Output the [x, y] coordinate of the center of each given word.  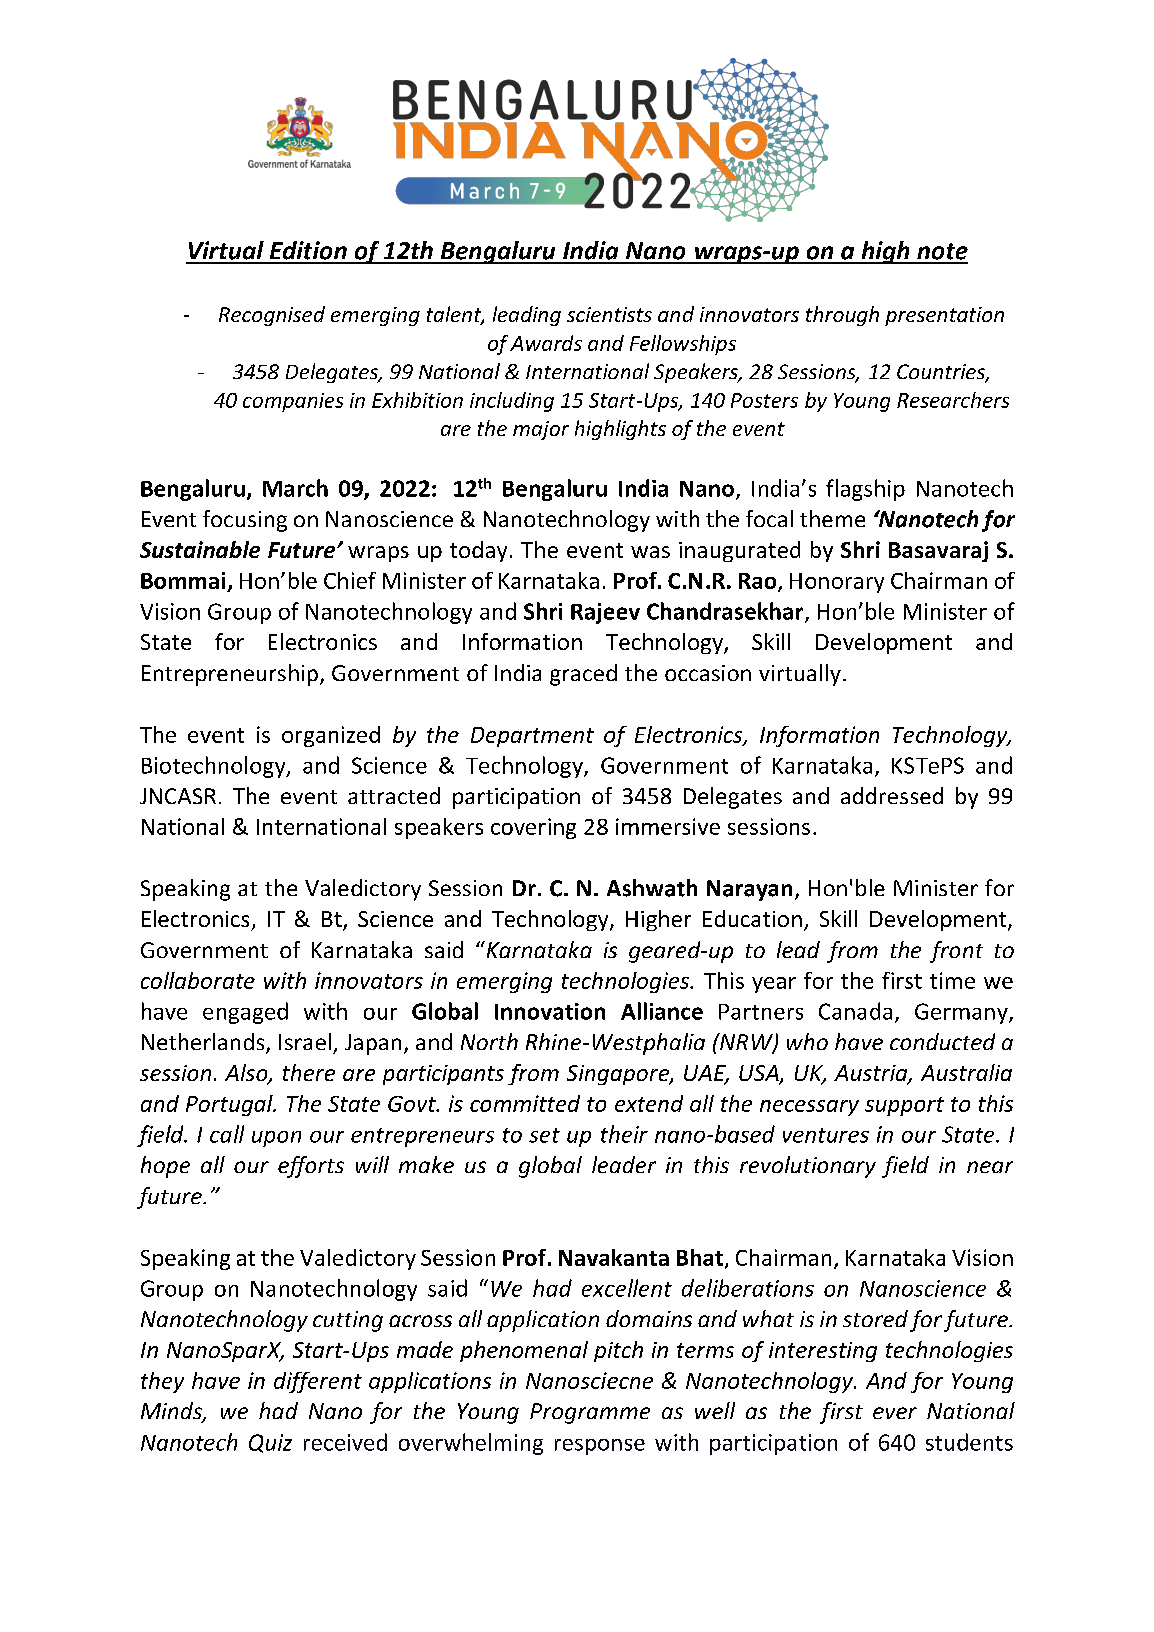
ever [895, 1413]
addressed [892, 795]
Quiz [270, 1443]
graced [583, 675]
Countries [942, 373]
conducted [942, 1041]
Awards [546, 343]
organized [331, 736]
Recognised [272, 316]
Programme [590, 1413]
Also [247, 1074]
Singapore [619, 1075]
